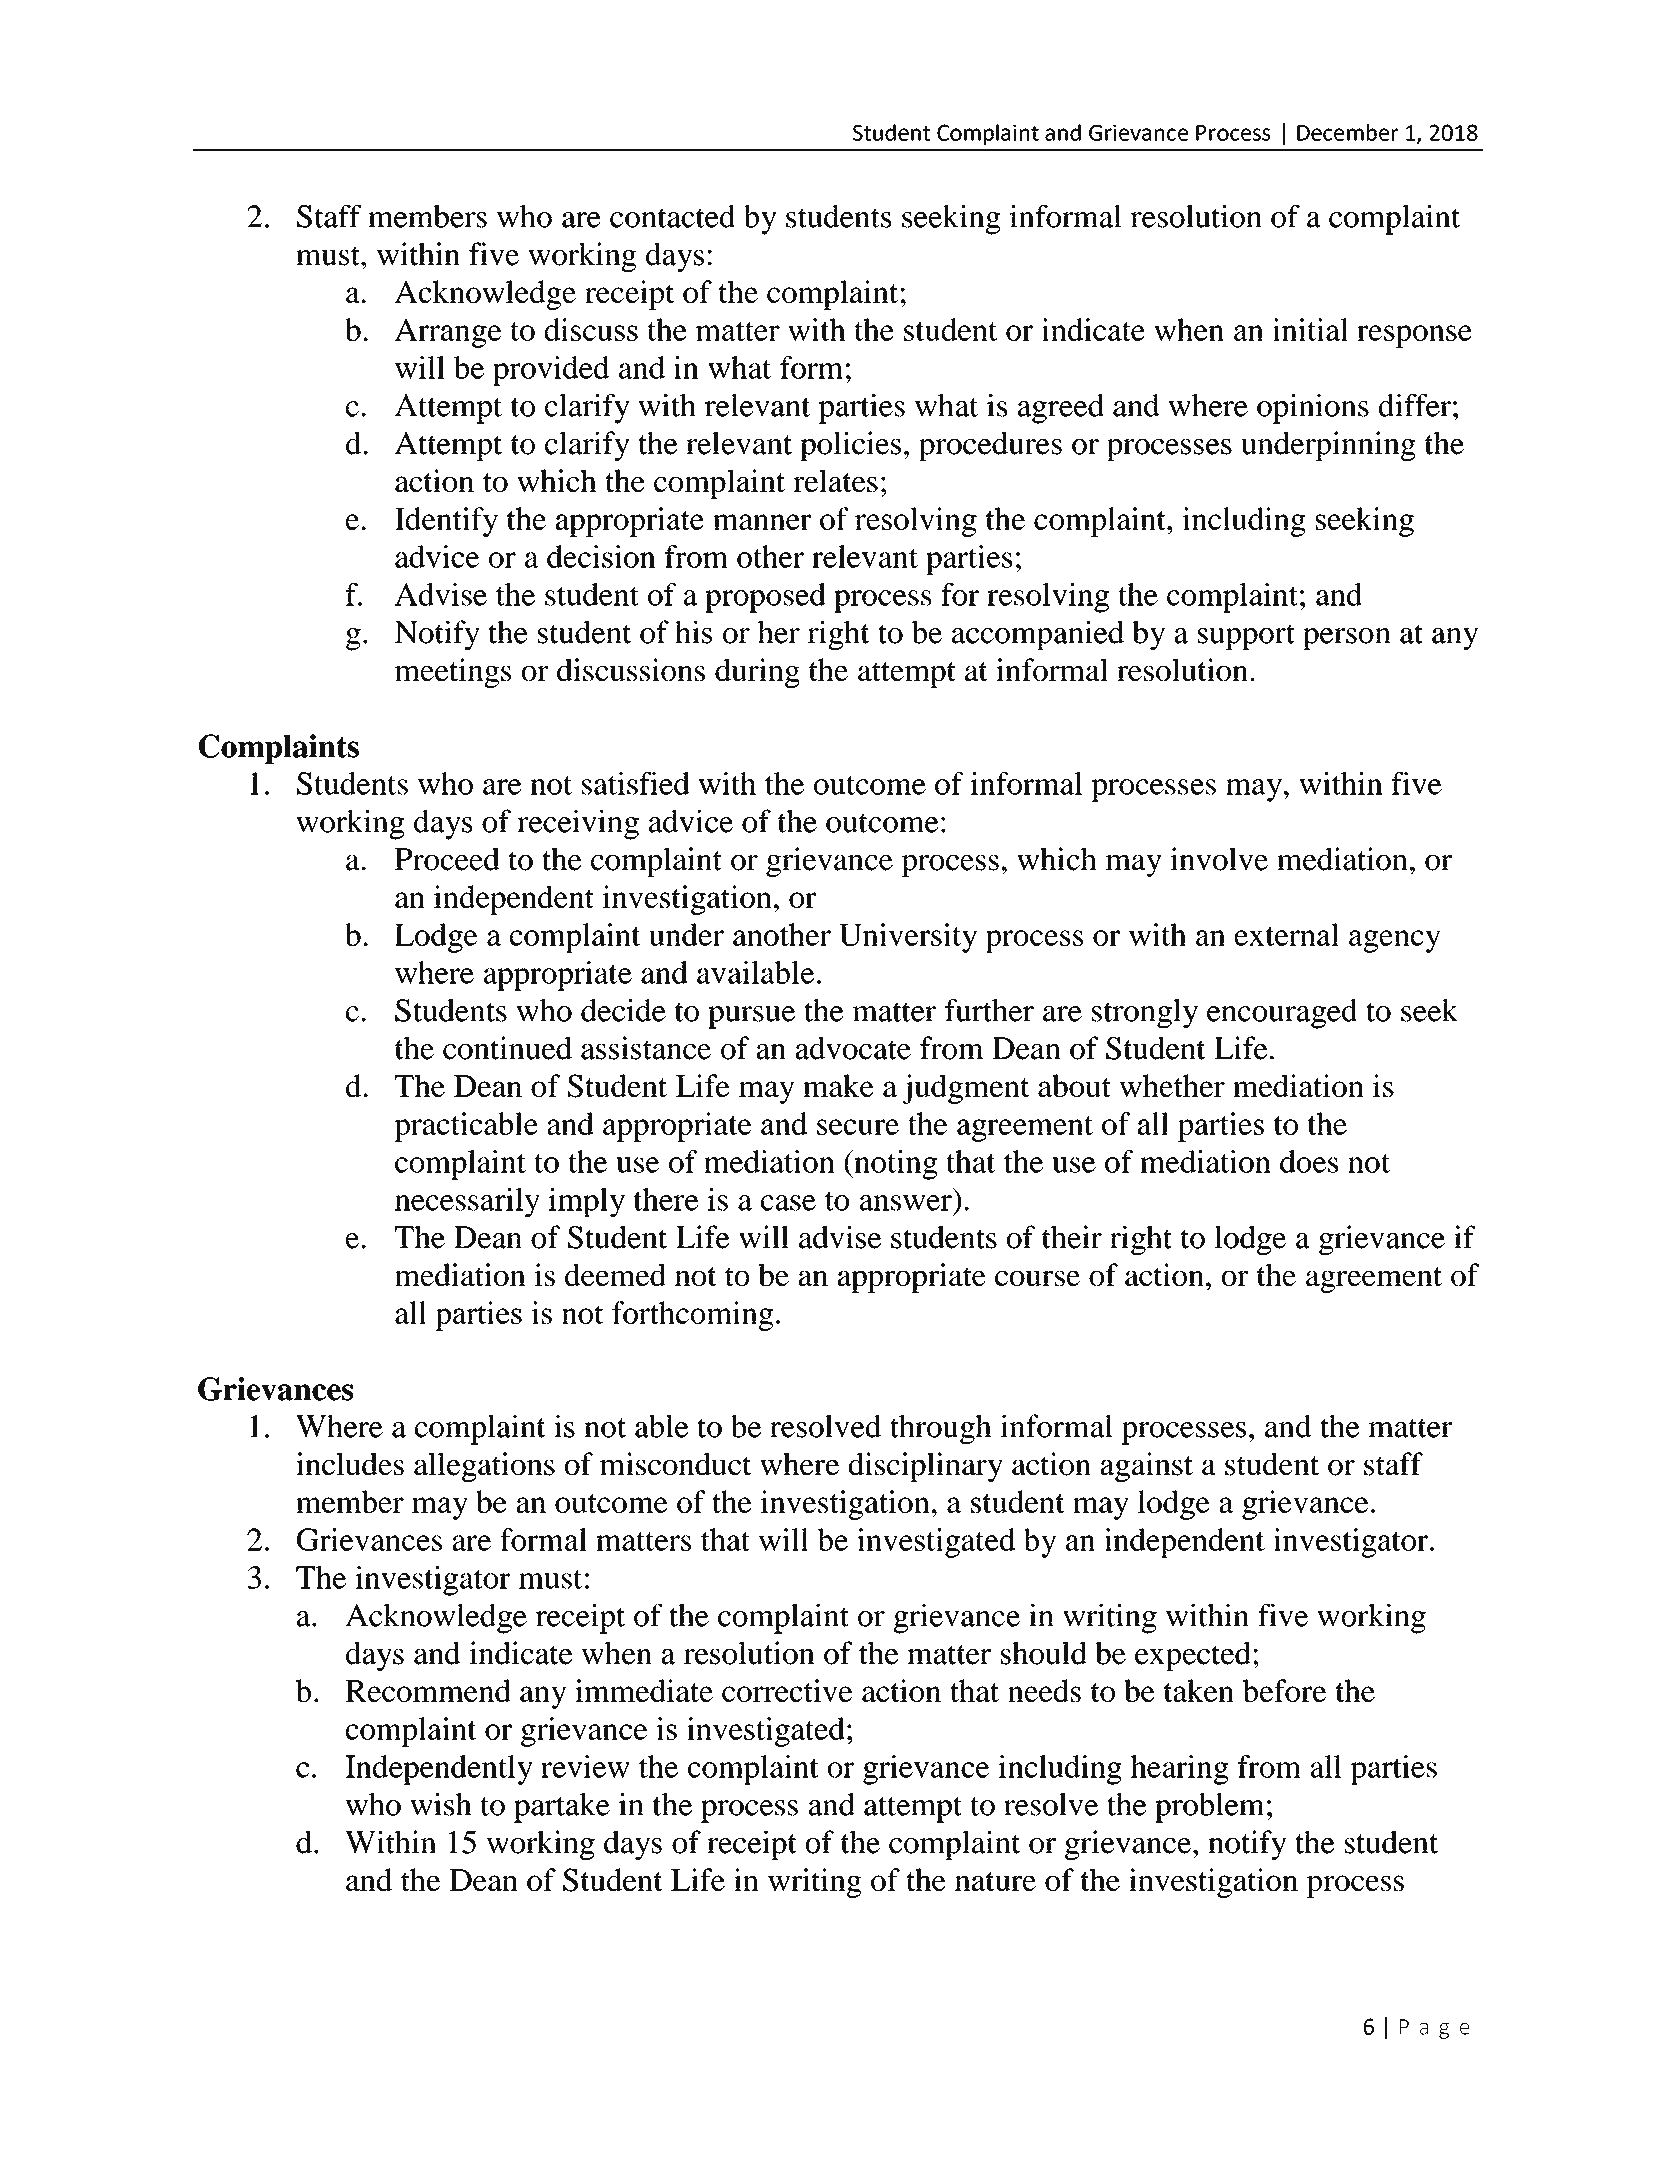  What do you see at coordinates (1309, 1161) in the screenshot?
I see `does` at bounding box center [1309, 1161].
